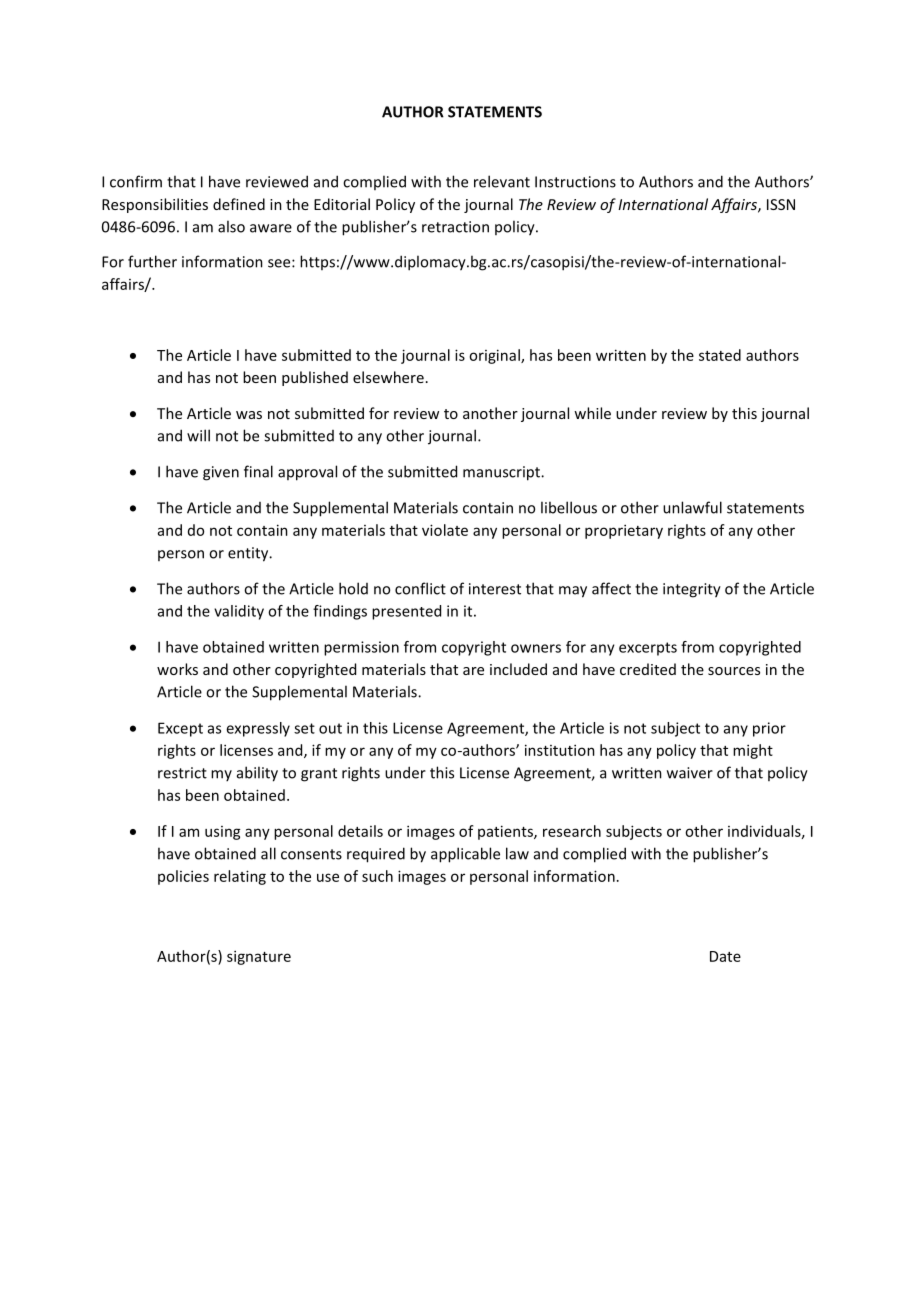  Describe the element at coordinates (259, 957) in the screenshot. I see `signature` at that location.
